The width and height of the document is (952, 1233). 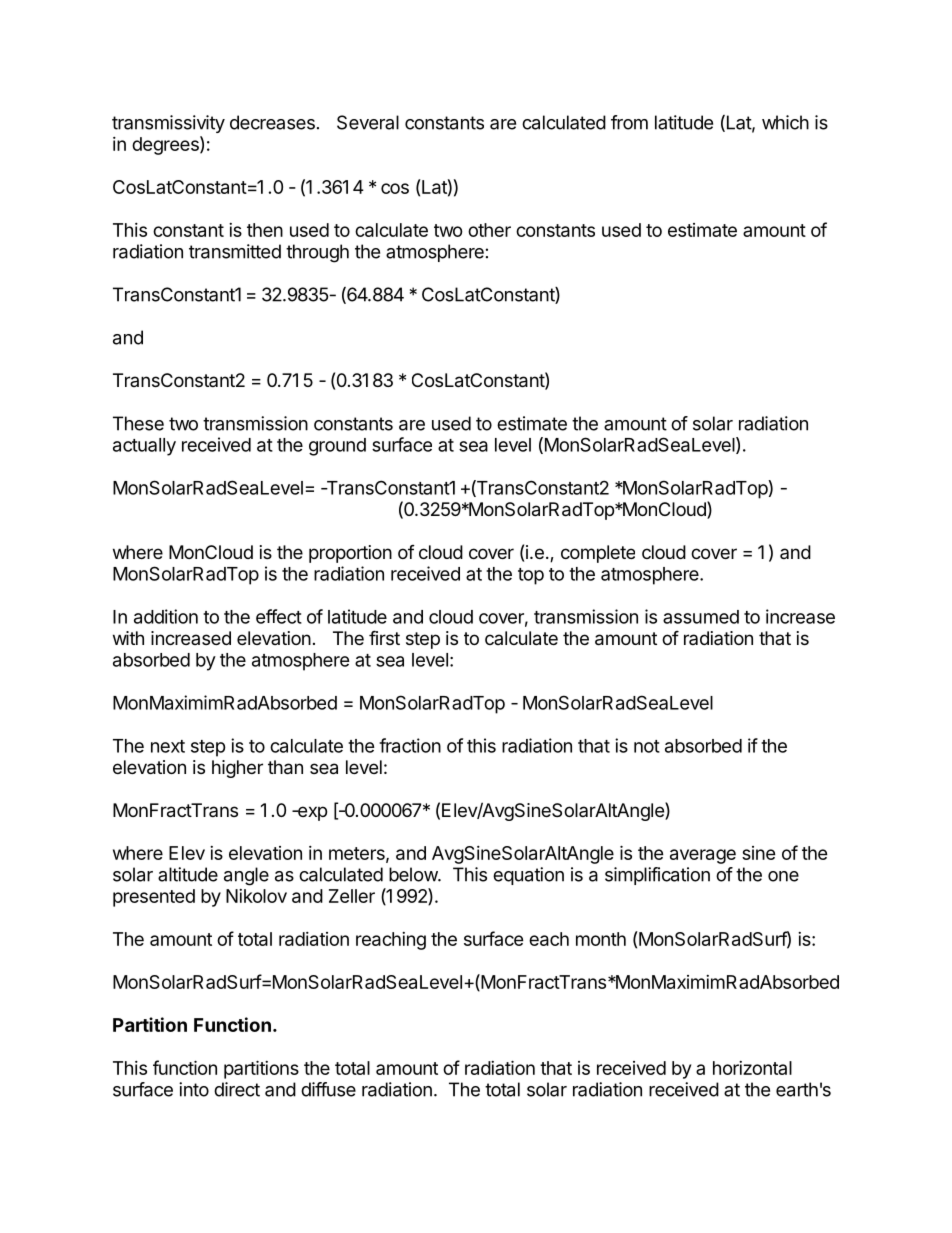 What do you see at coordinates (703, 856) in the document?
I see `average` at bounding box center [703, 856].
